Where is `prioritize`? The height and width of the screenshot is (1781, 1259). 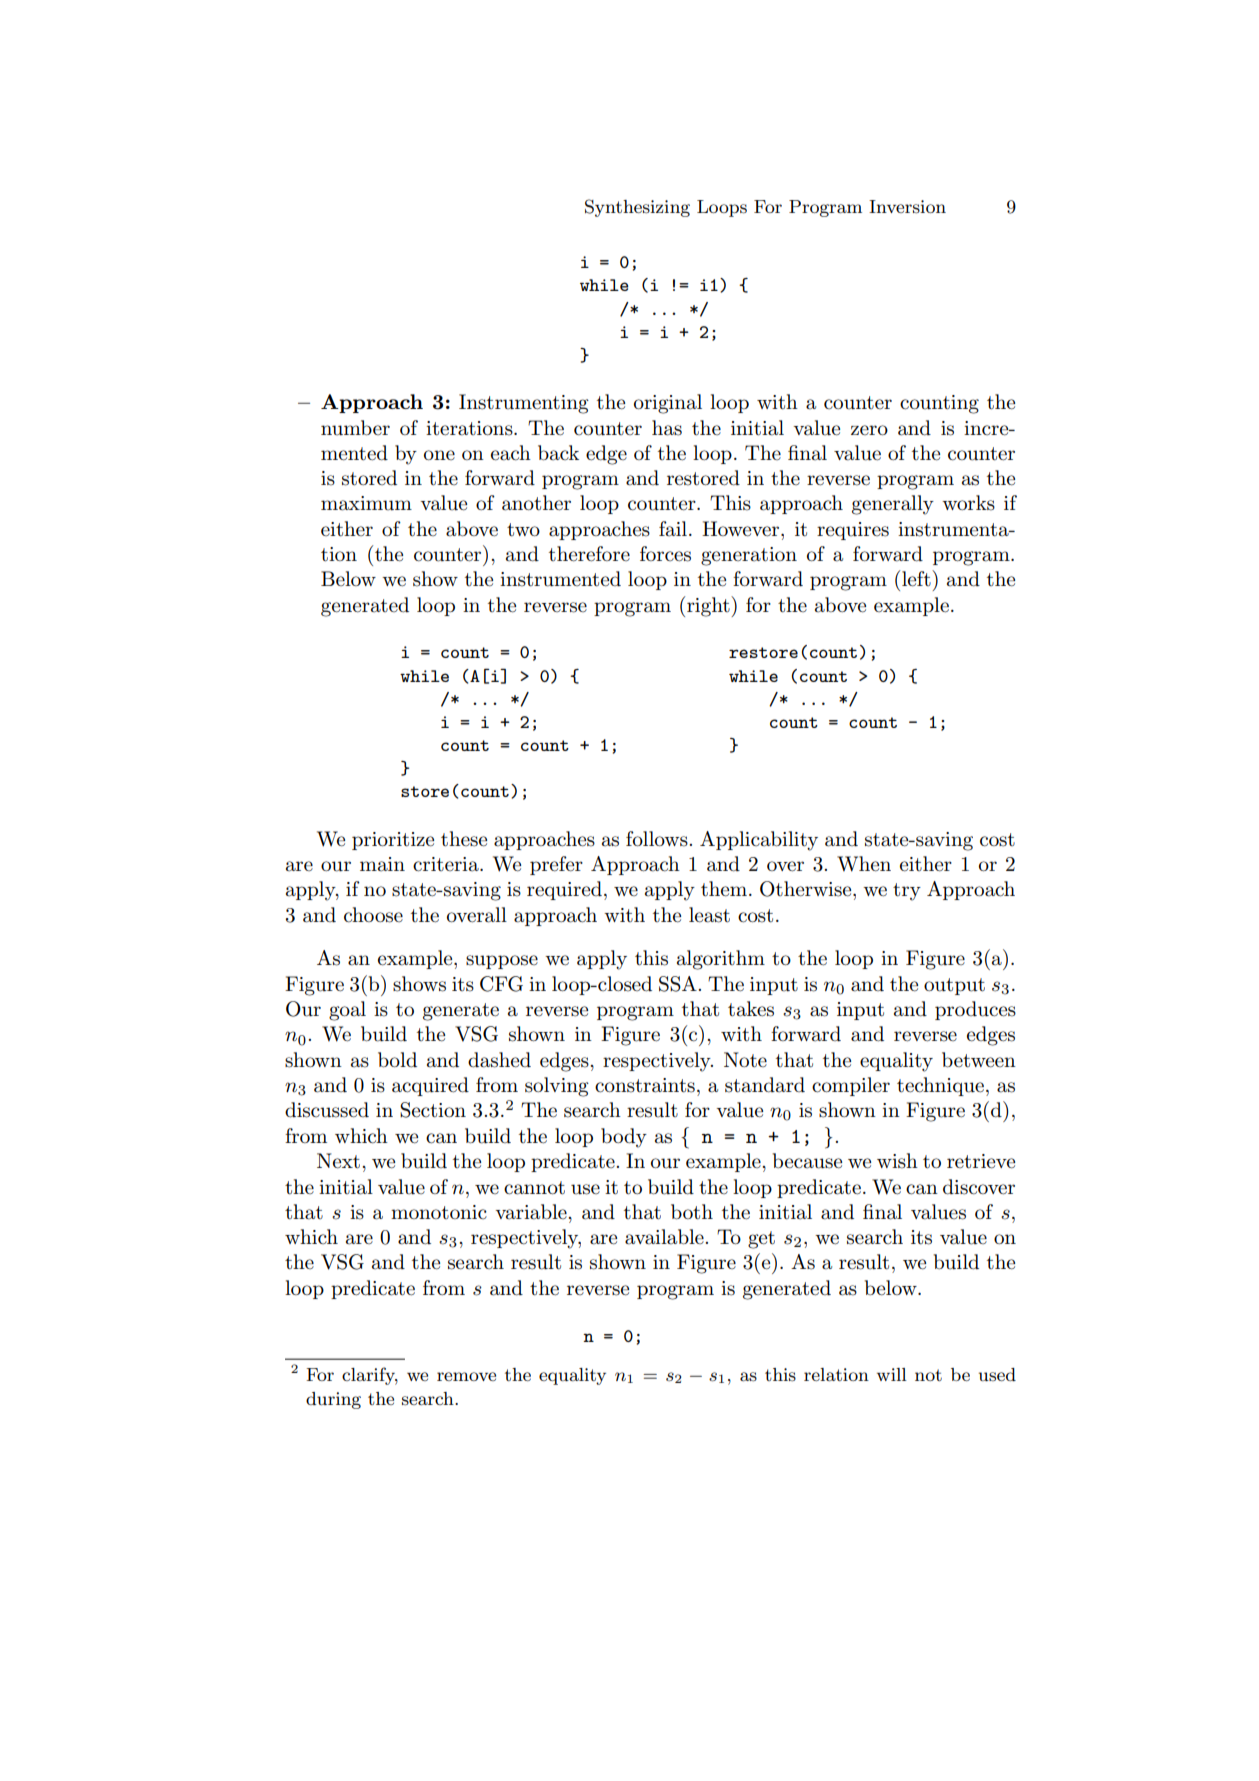 prioritize is located at coordinates (393, 841).
